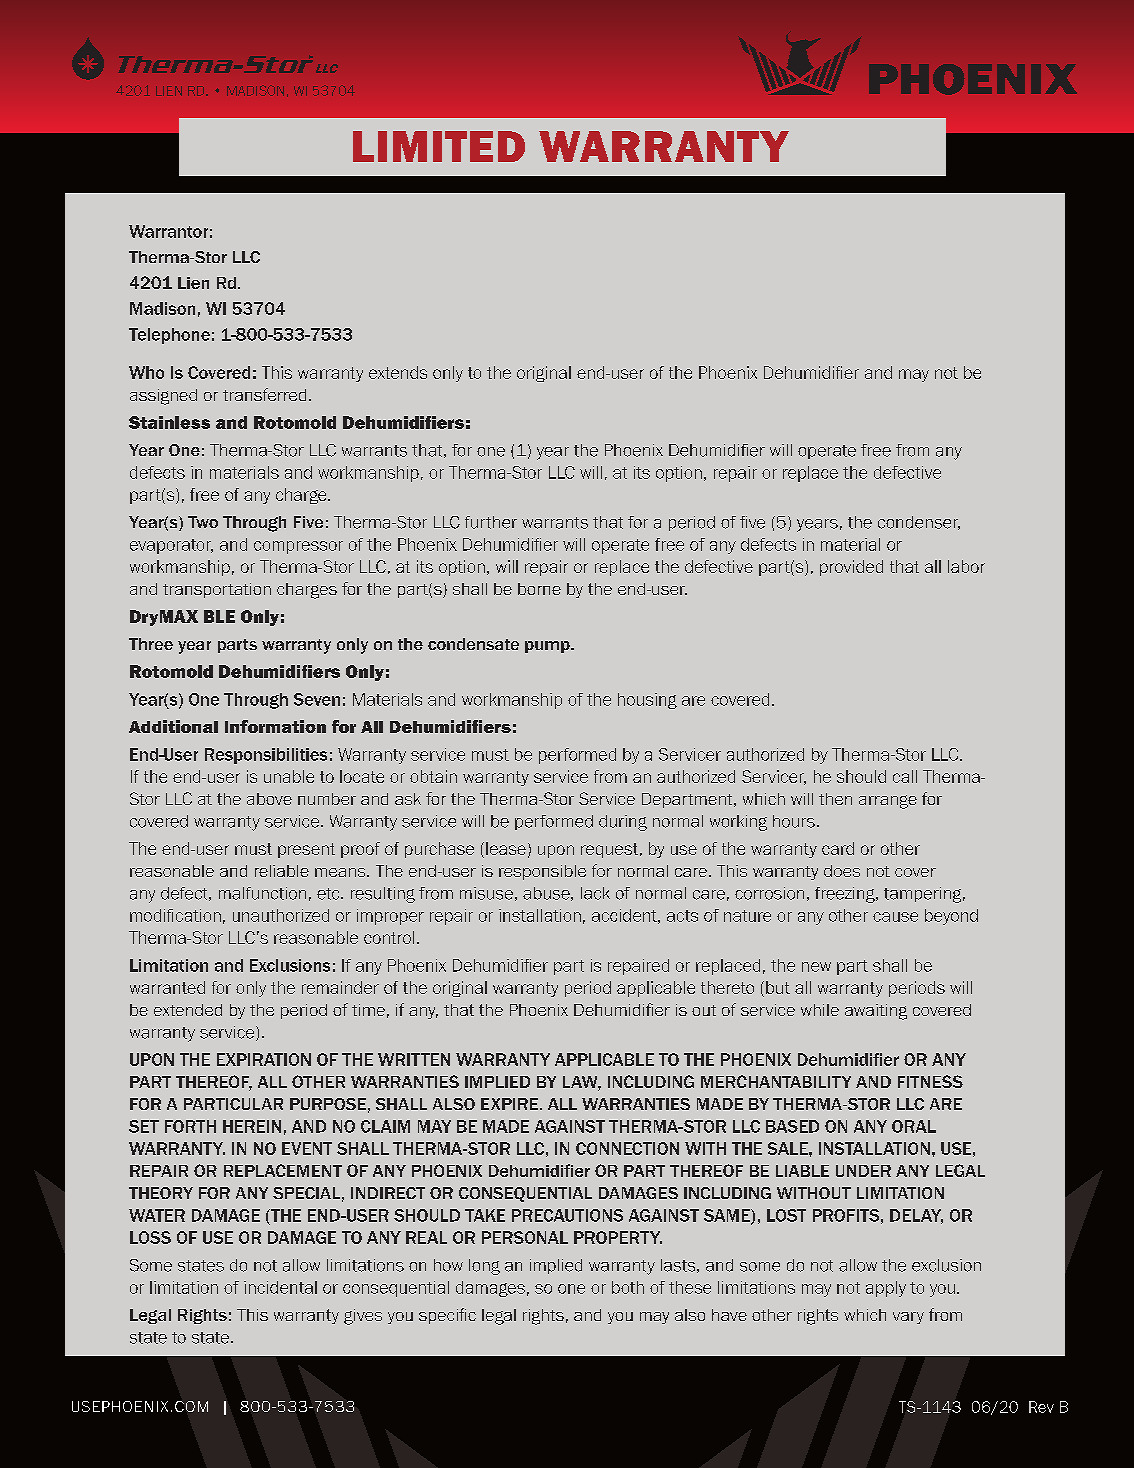 The image size is (1134, 1468). What do you see at coordinates (951, 917) in the screenshot?
I see `beyond` at bounding box center [951, 917].
